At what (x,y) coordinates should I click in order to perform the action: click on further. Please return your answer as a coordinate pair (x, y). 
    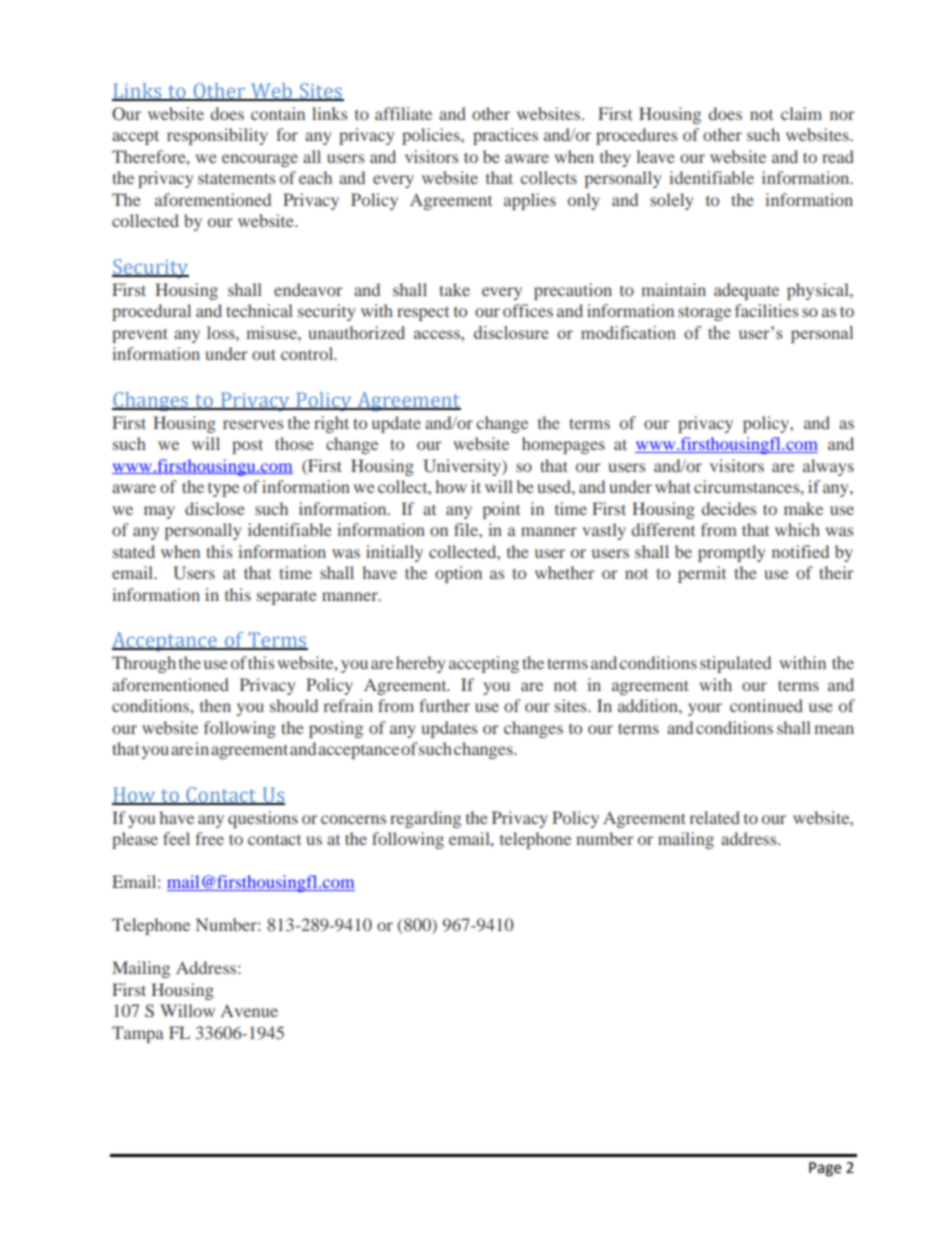
    Looking at the image, I should click on (444, 705).
